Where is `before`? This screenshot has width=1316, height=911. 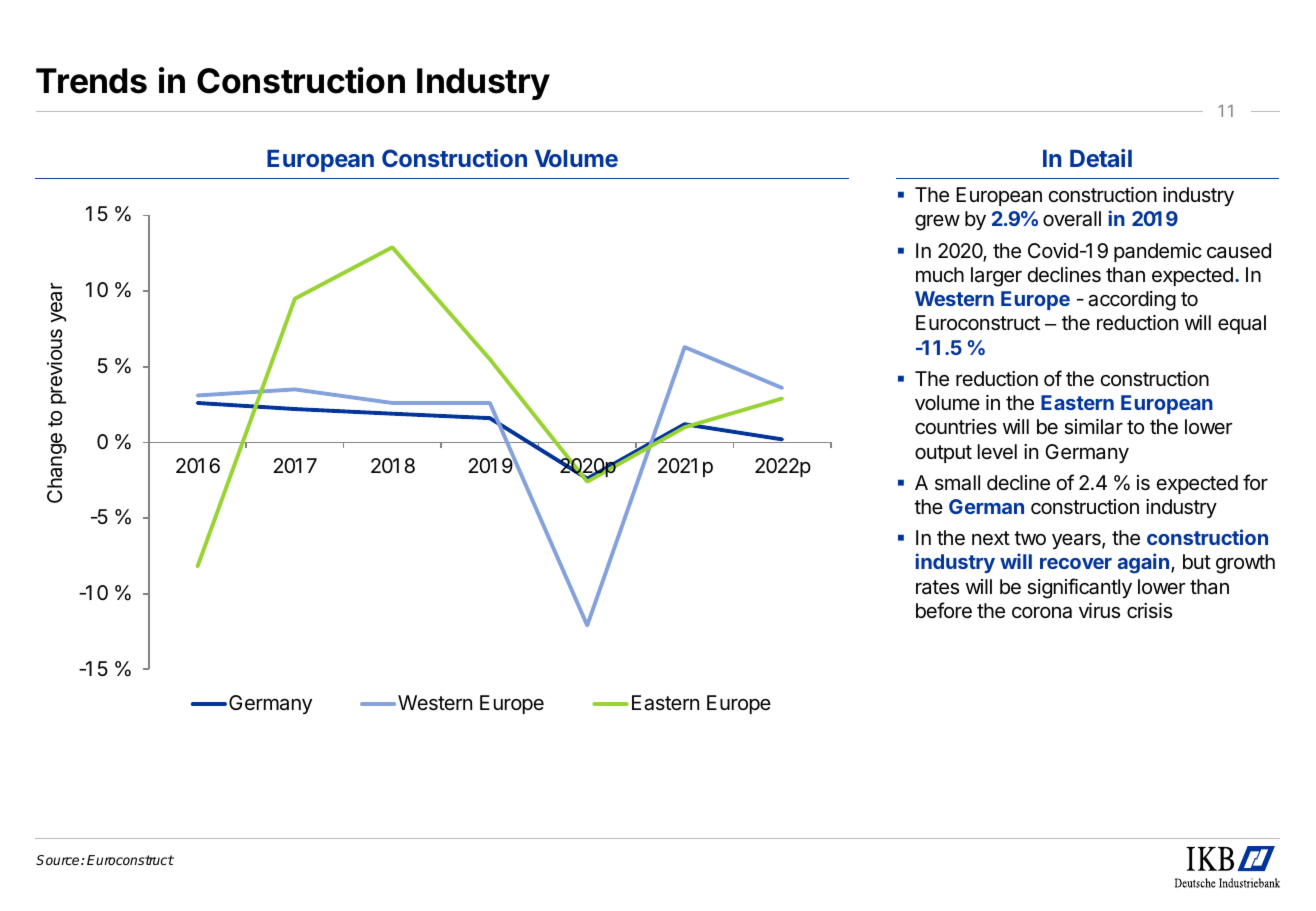
before is located at coordinates (944, 610).
